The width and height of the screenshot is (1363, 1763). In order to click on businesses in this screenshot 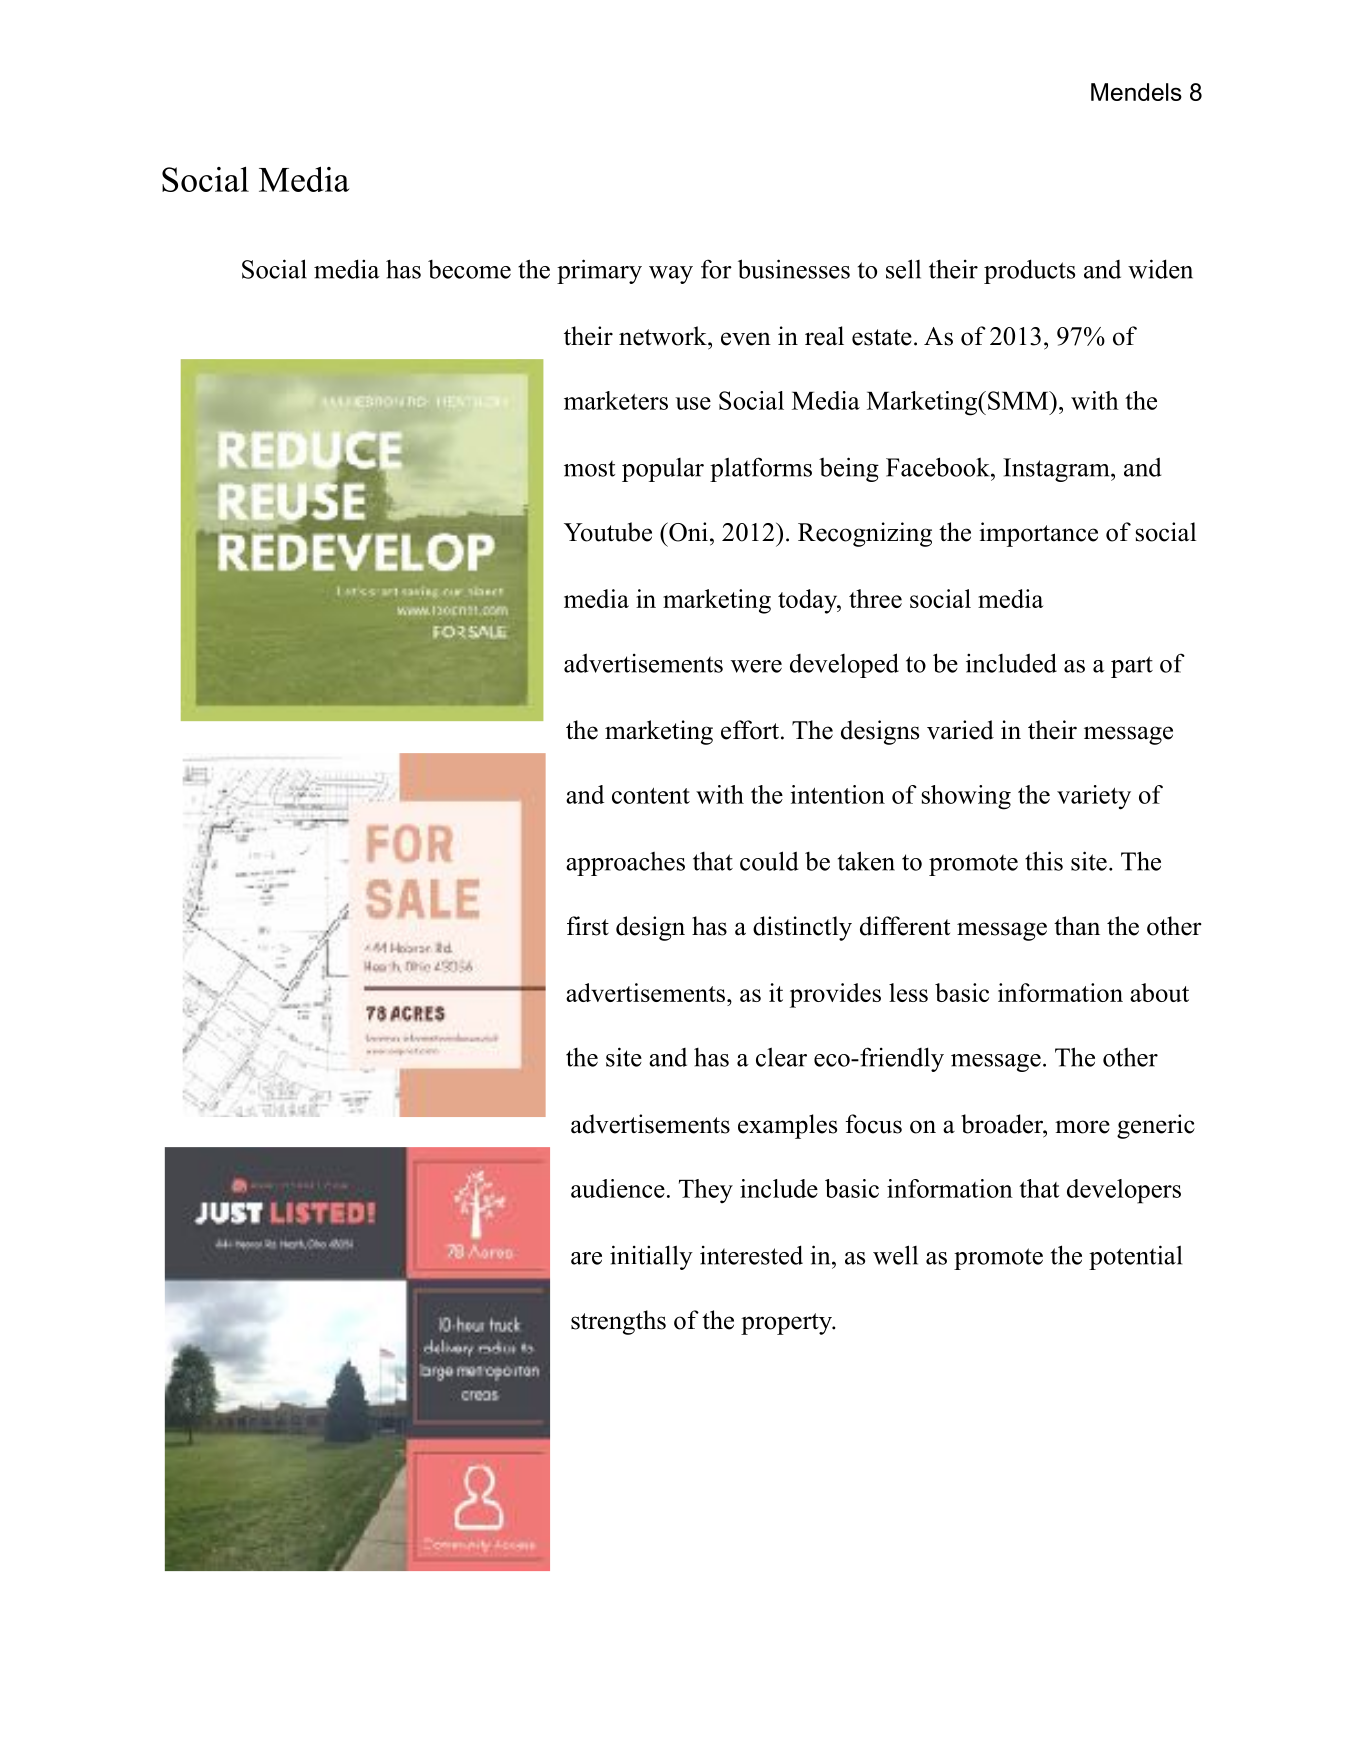, I will do `click(794, 269)`.
